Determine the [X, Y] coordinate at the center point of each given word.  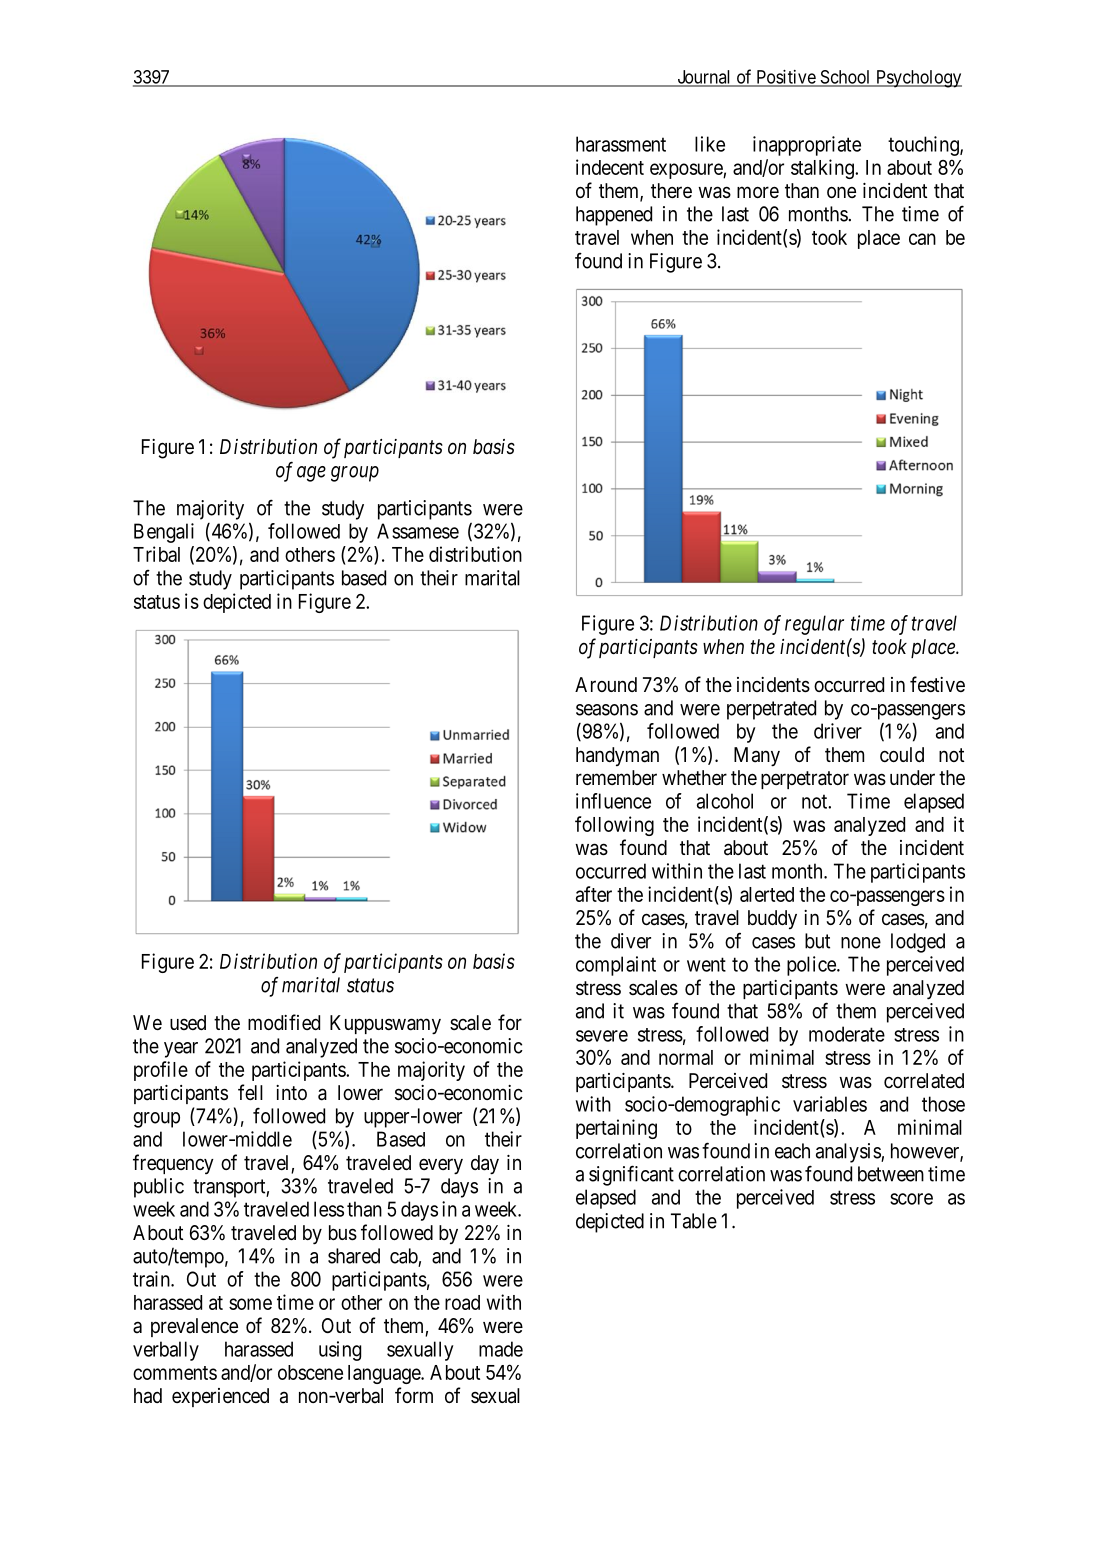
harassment [621, 144]
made [501, 1349]
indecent [610, 167]
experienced [220, 1397]
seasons [607, 710]
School [845, 78]
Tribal [156, 554]
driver [838, 731]
